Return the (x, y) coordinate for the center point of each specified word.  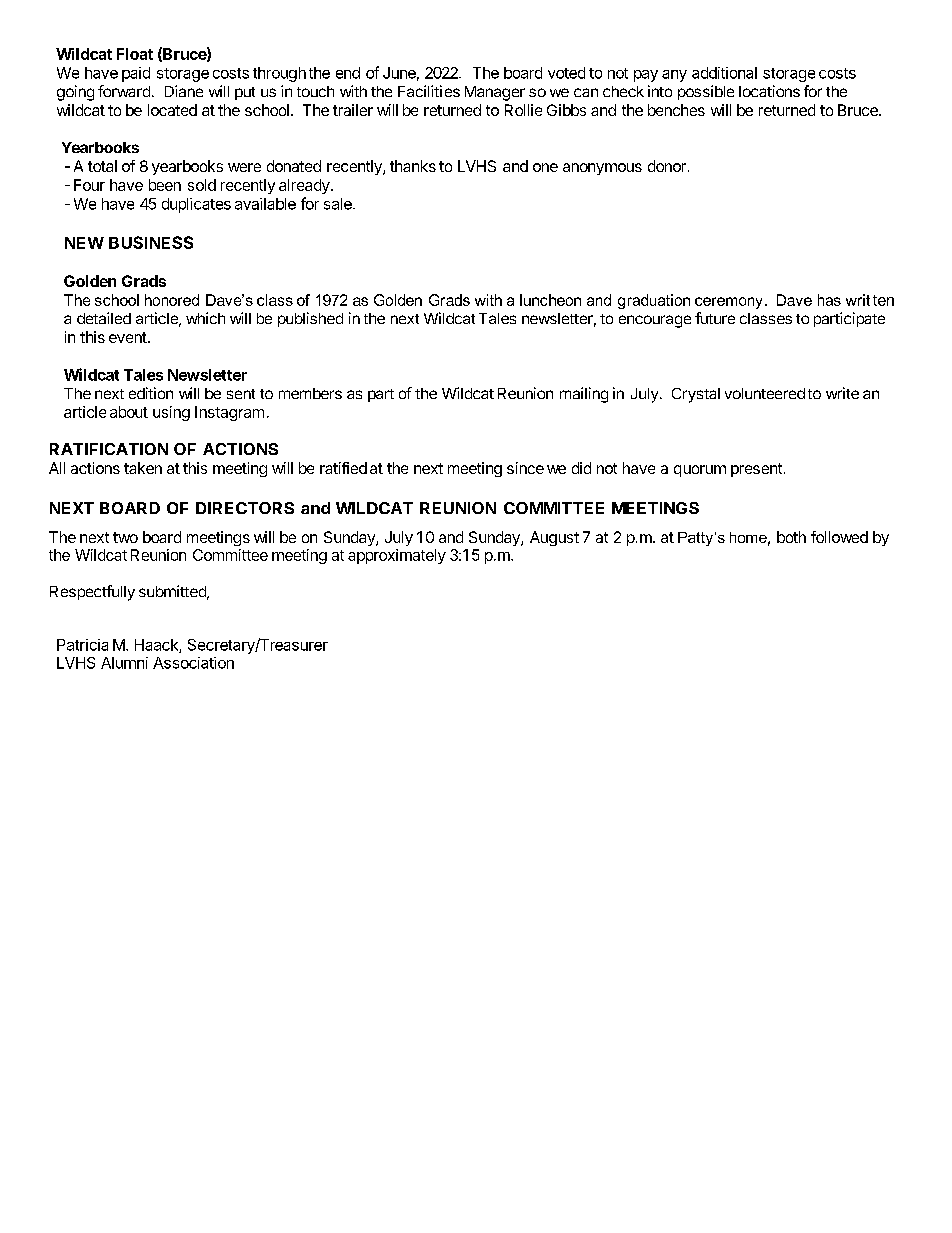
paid (136, 74)
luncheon (550, 300)
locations (769, 91)
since (525, 468)
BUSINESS (151, 242)
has (829, 300)
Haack (157, 646)
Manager (495, 93)
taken (143, 468)
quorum (700, 471)
